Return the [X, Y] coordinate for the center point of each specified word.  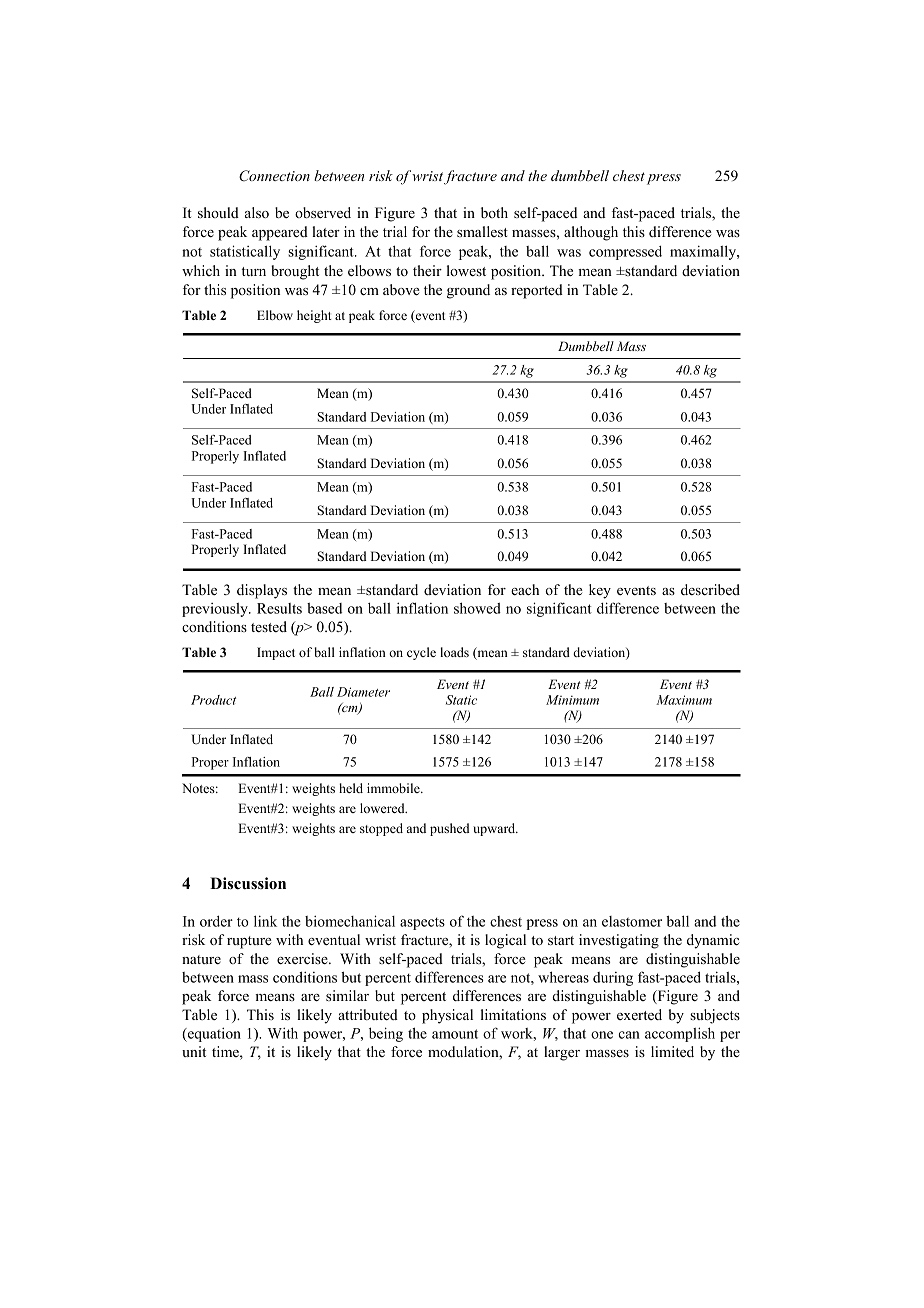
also [257, 212]
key [600, 591]
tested [269, 626]
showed [477, 608]
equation [213, 1034]
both [494, 212]
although [591, 233]
